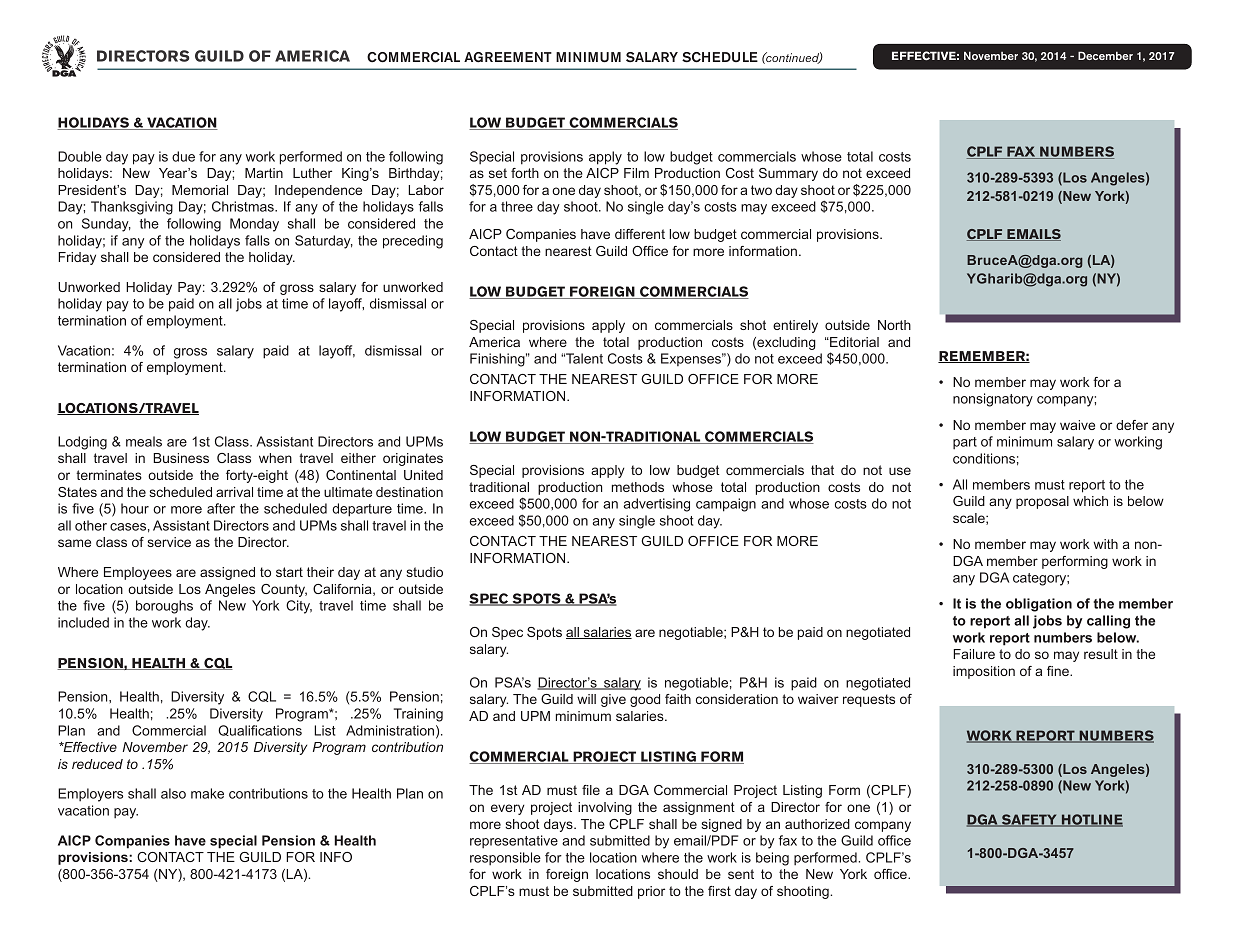 This screenshot has width=1233, height=952. What do you see at coordinates (181, 458) in the screenshot?
I see `Business` at bounding box center [181, 458].
